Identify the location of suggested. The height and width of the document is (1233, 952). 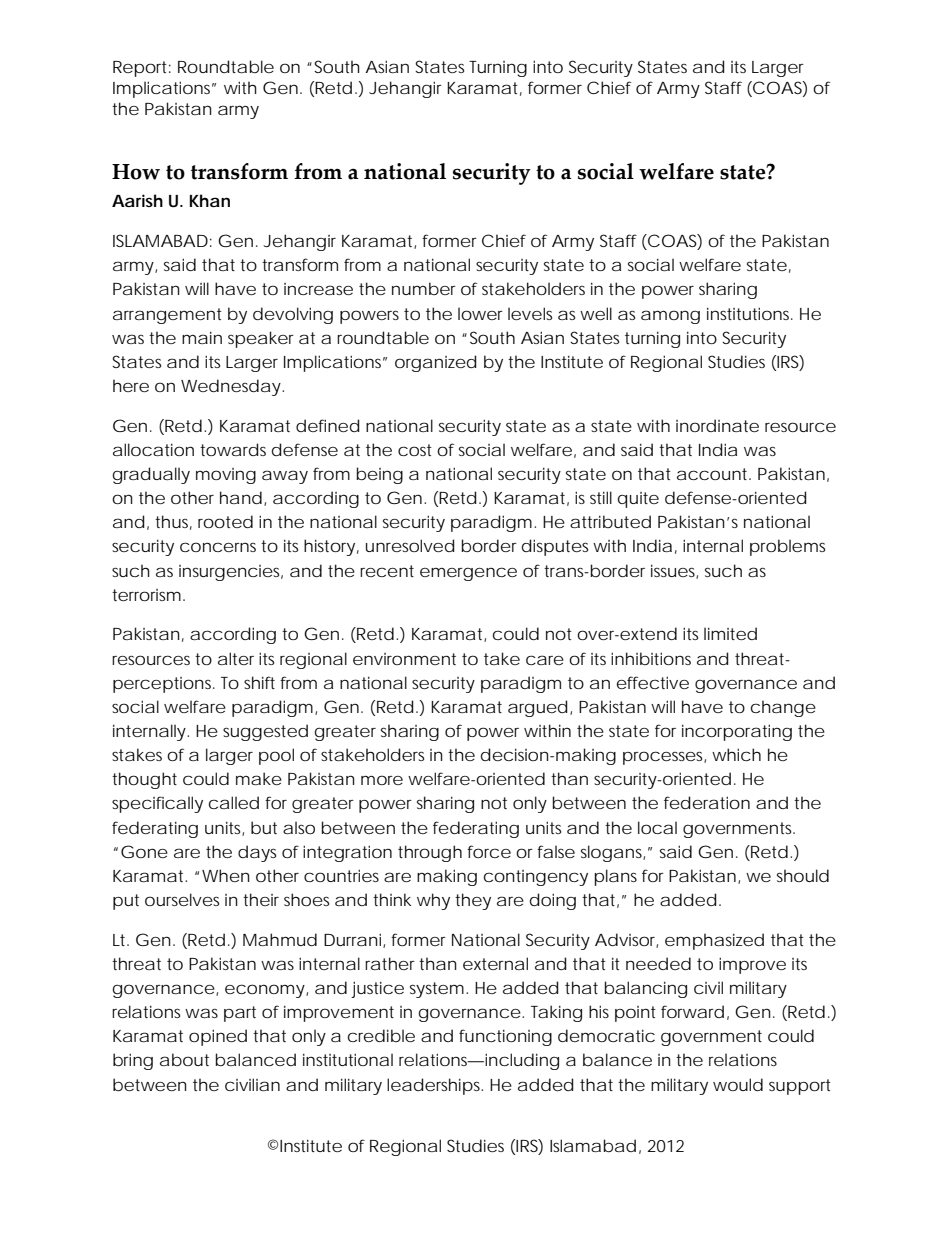
(265, 732).
